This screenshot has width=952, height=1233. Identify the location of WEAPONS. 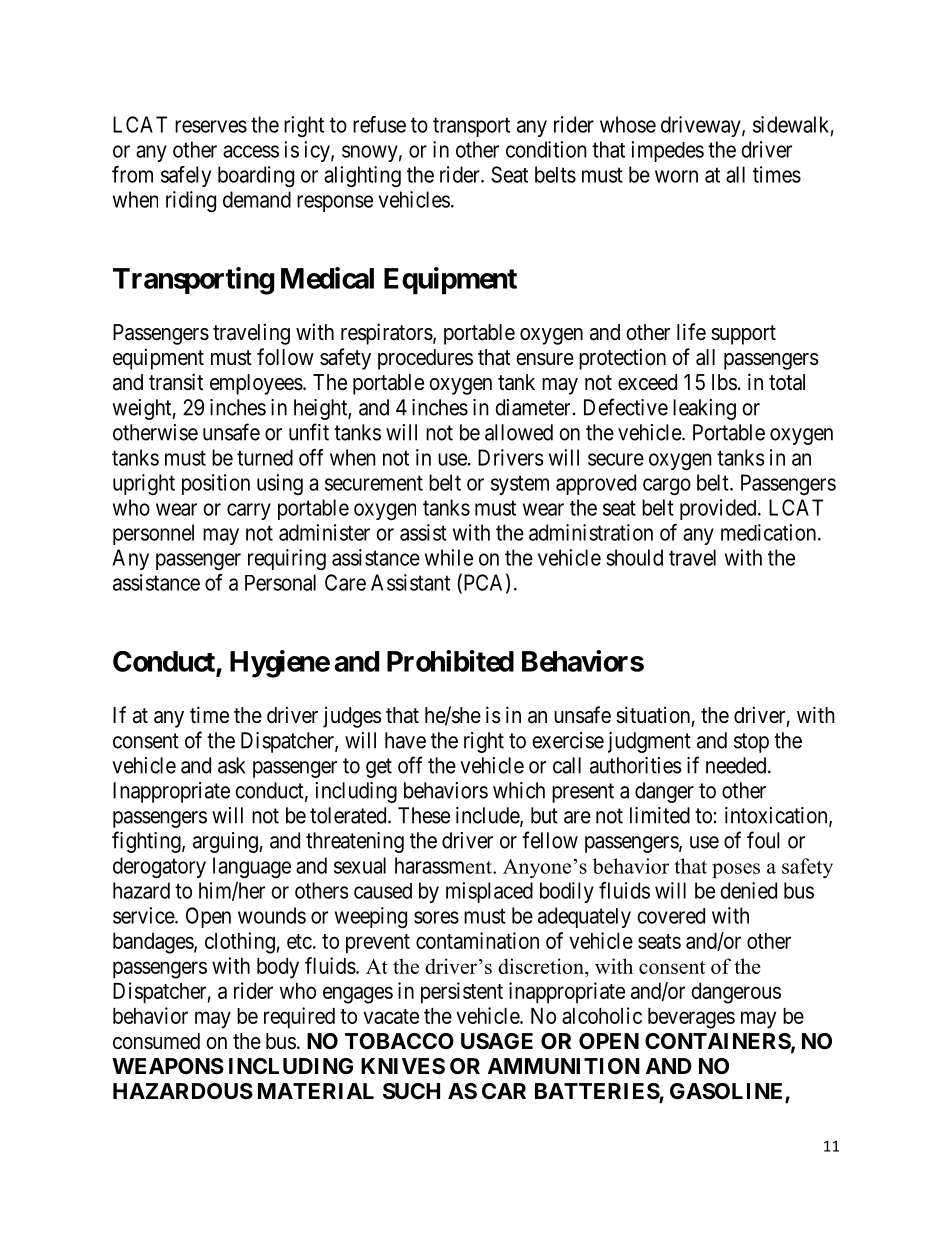
(168, 1066).
